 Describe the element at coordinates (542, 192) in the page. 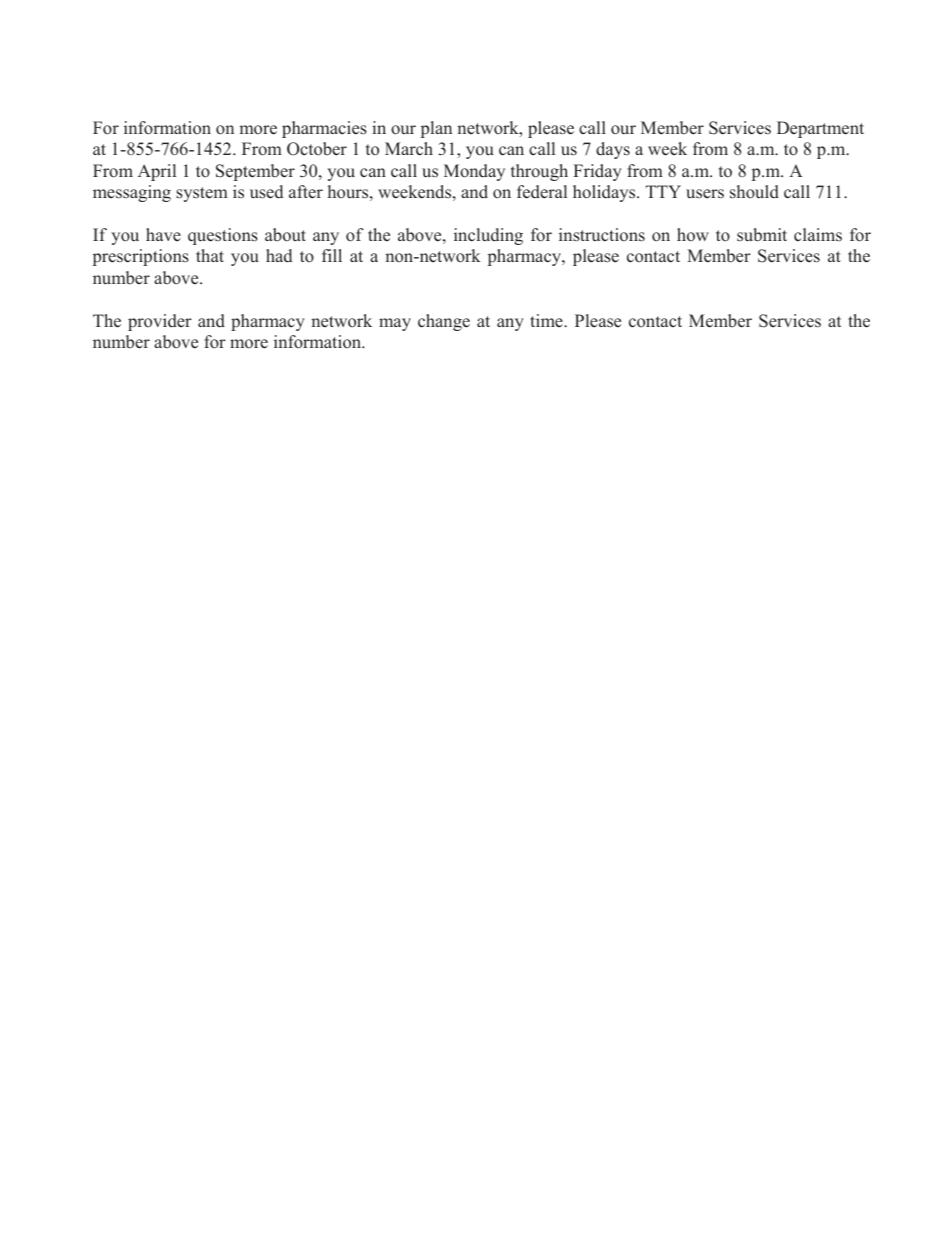

I see `federal` at that location.
